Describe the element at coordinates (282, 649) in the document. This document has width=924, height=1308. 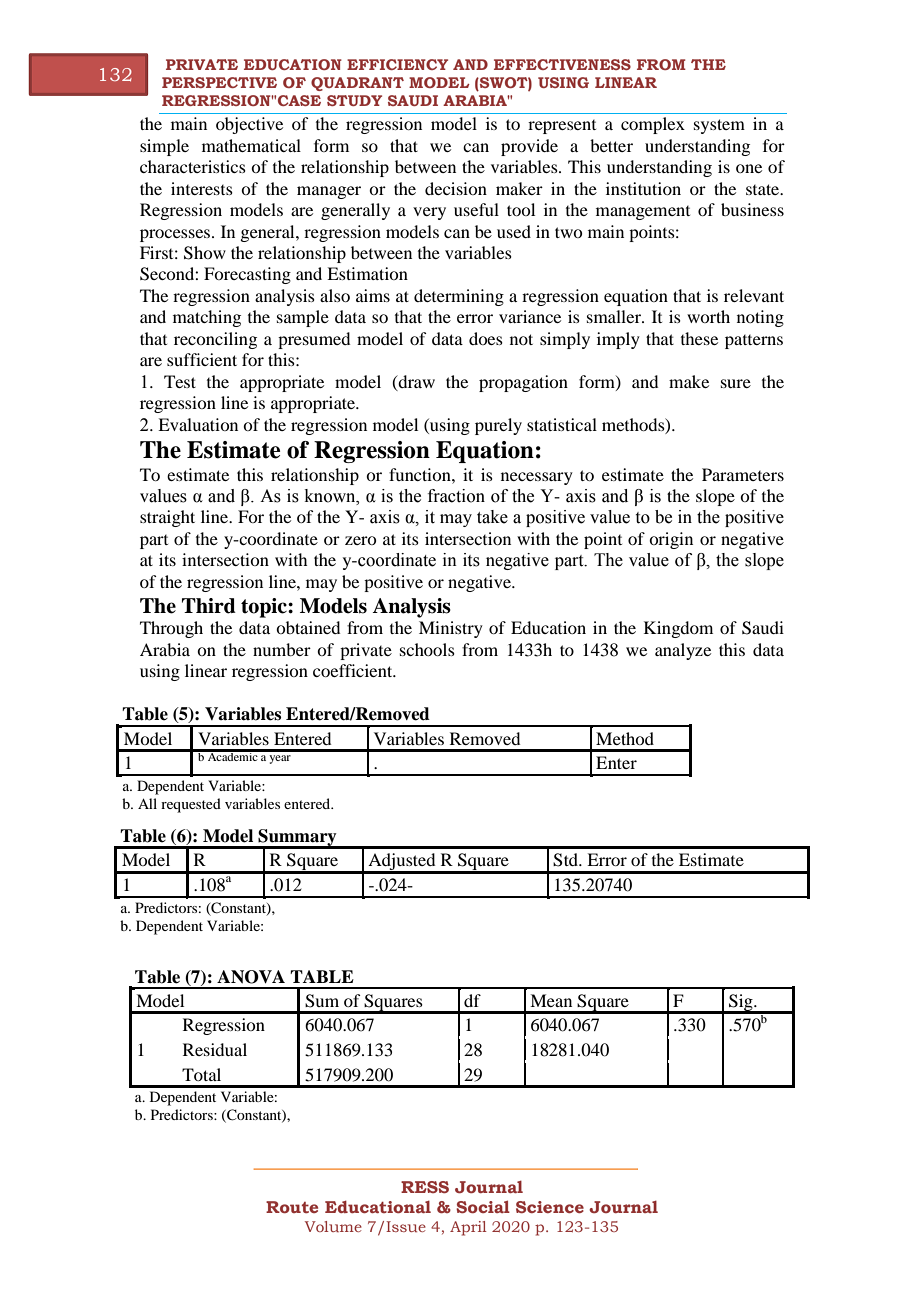
I see `number` at that location.
